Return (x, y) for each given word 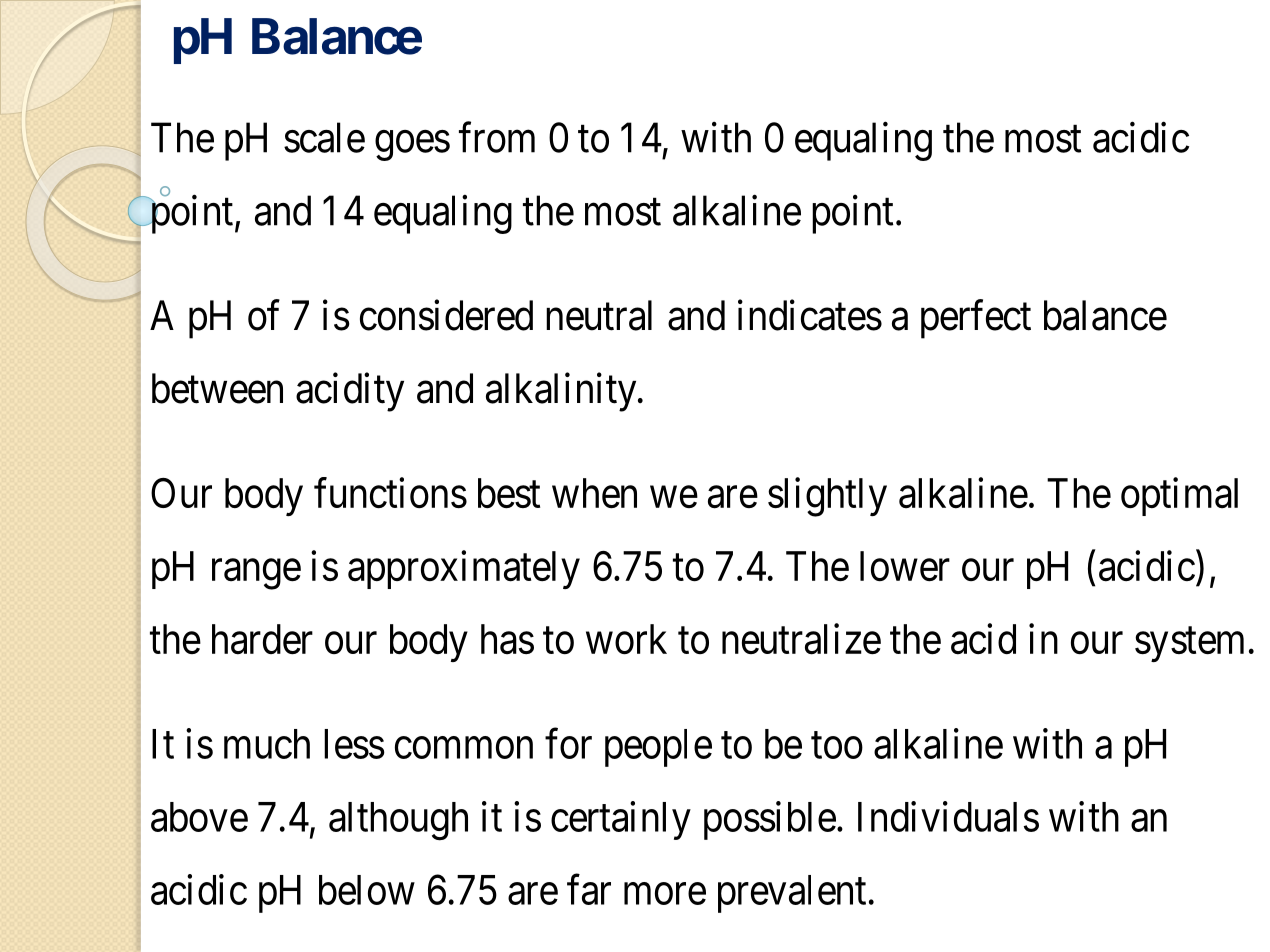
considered (446, 315)
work (626, 639)
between (217, 388)
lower (905, 566)
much (267, 744)
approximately (464, 569)
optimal (1179, 496)
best (509, 493)
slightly (827, 497)
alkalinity (562, 392)
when (594, 493)
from (497, 137)
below (367, 890)
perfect (976, 319)
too (837, 745)
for (568, 743)
